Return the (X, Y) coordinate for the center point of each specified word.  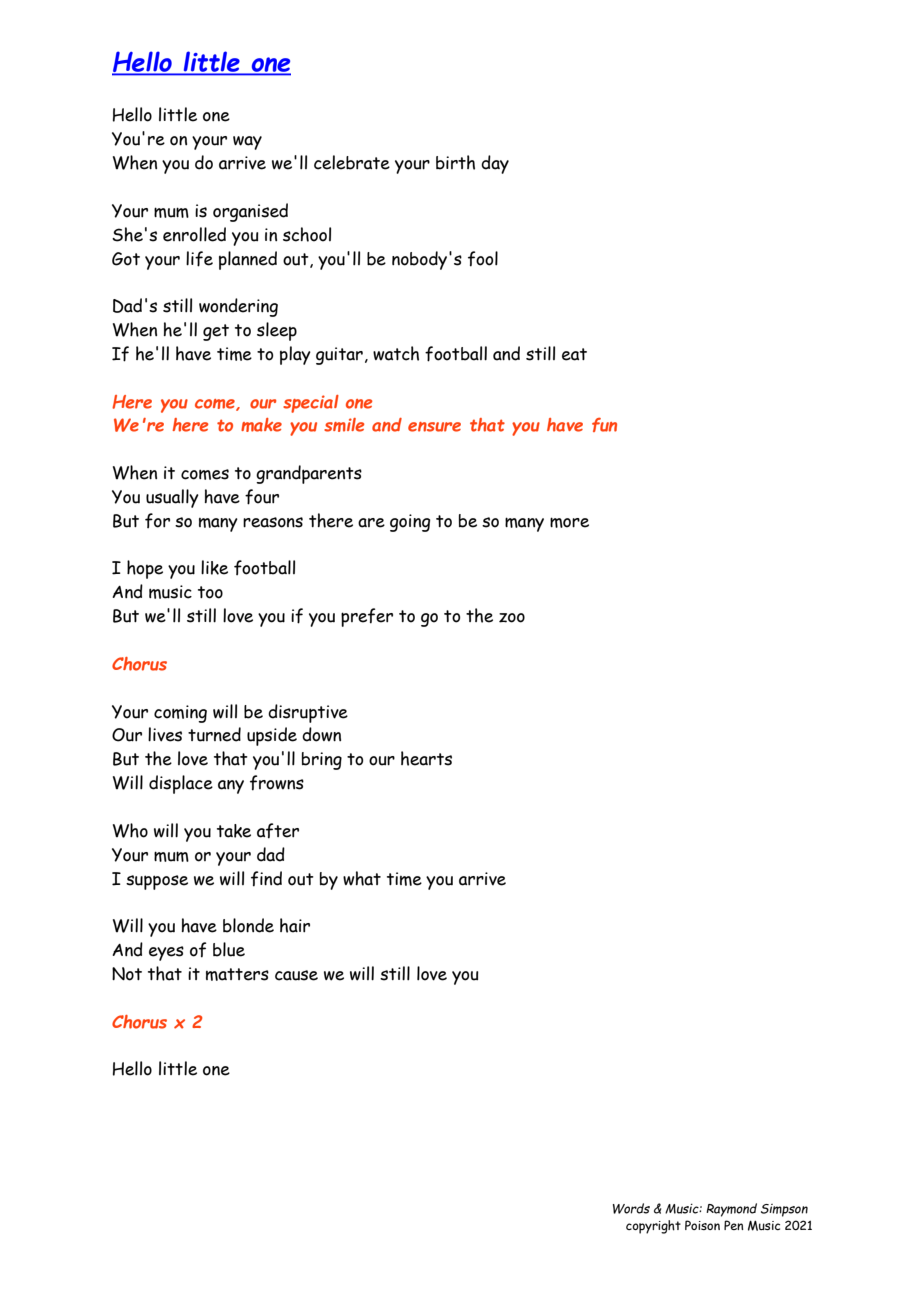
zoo (512, 618)
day (495, 164)
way (247, 143)
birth (455, 162)
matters (237, 974)
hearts (426, 758)
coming (180, 714)
